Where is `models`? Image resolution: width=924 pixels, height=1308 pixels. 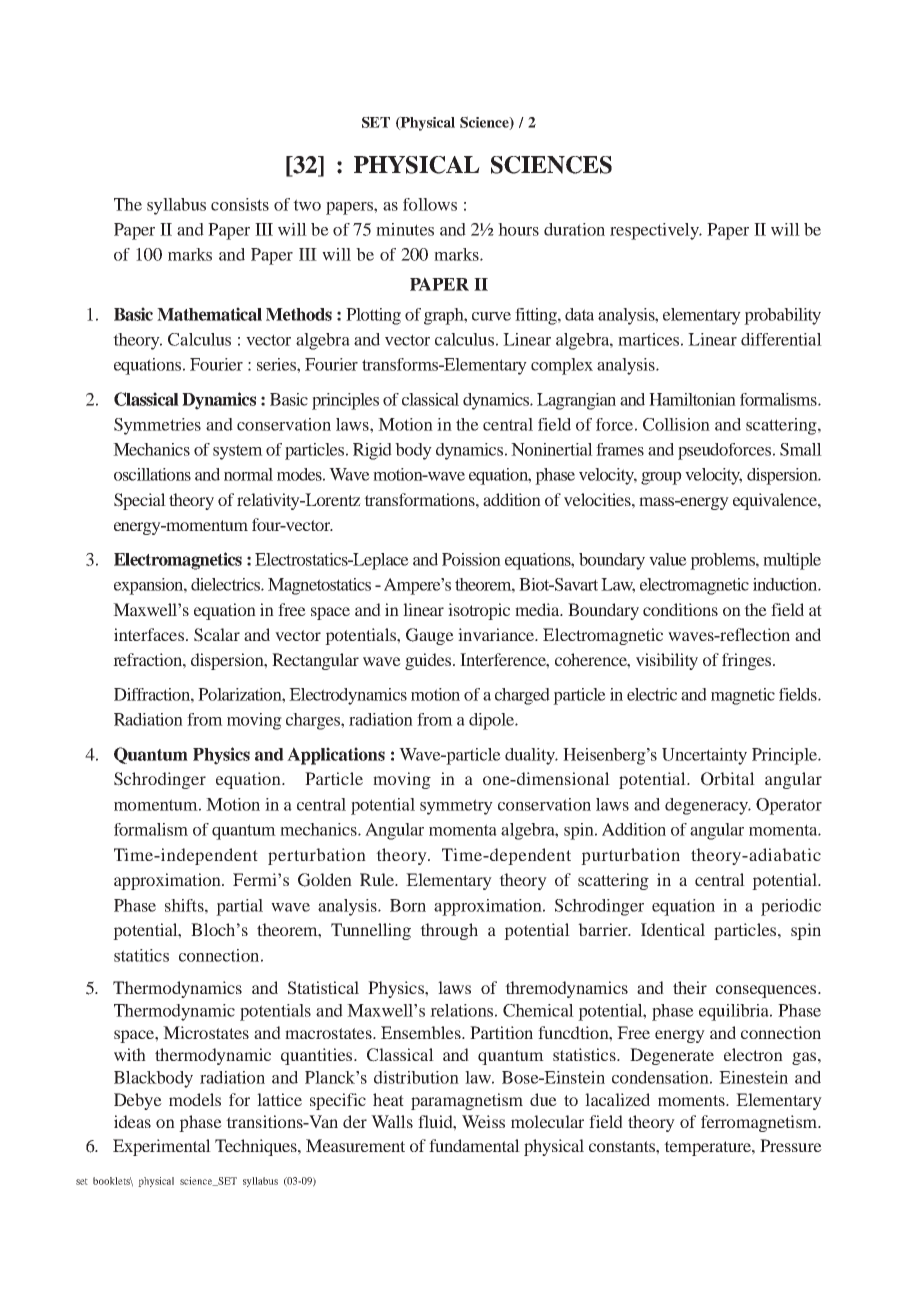
models is located at coordinates (195, 1099).
